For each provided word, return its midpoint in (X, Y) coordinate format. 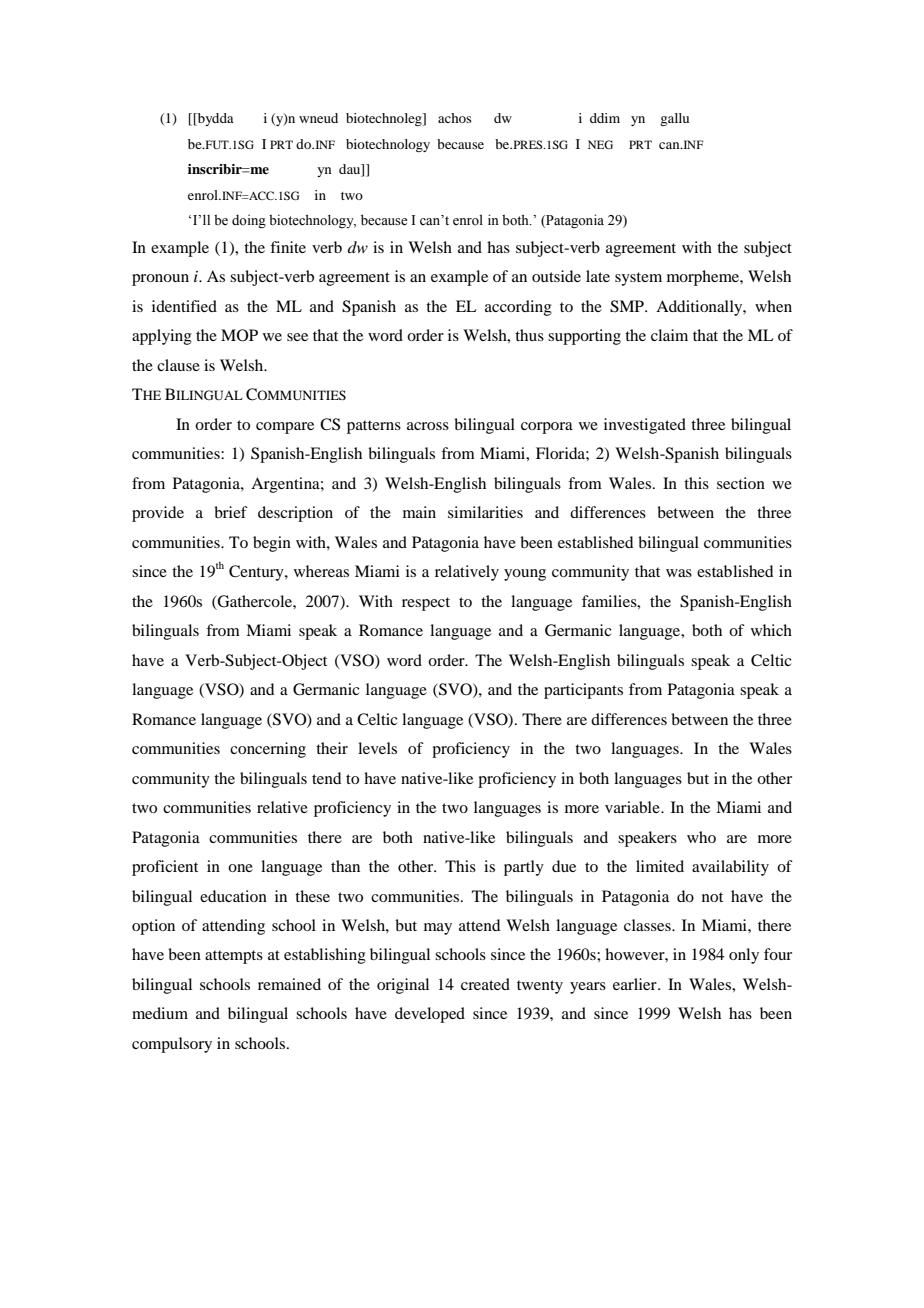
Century (257, 573)
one (240, 868)
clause (178, 365)
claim (669, 335)
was (679, 573)
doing (249, 221)
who (701, 837)
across (428, 426)
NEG (600, 144)
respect (426, 604)
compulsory (172, 1045)
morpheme (704, 278)
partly (524, 868)
